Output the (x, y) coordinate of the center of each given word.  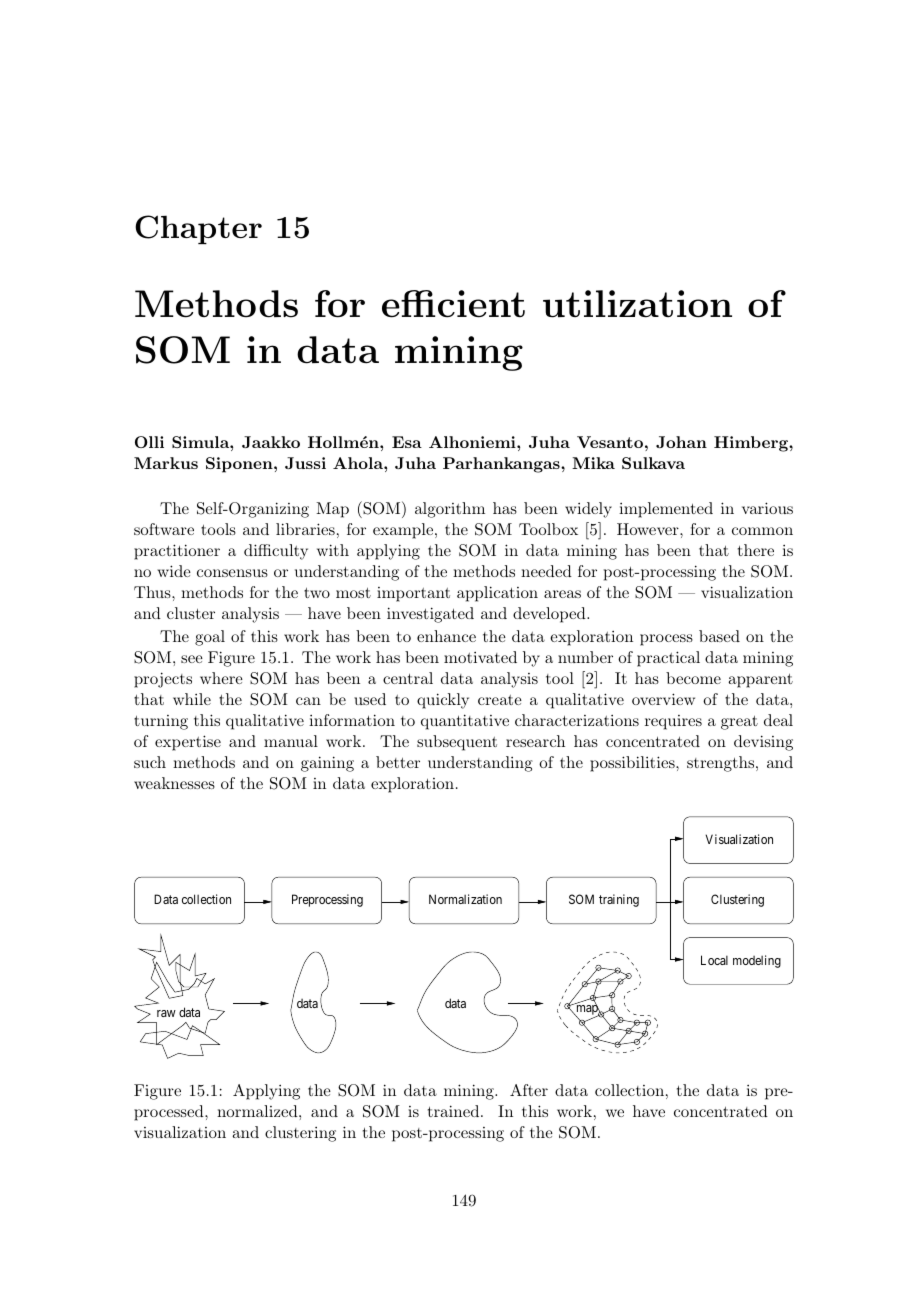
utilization (637, 304)
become (693, 678)
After (529, 1090)
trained (455, 1111)
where (221, 678)
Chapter (198, 229)
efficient (453, 304)
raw (166, 1013)
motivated (480, 657)
